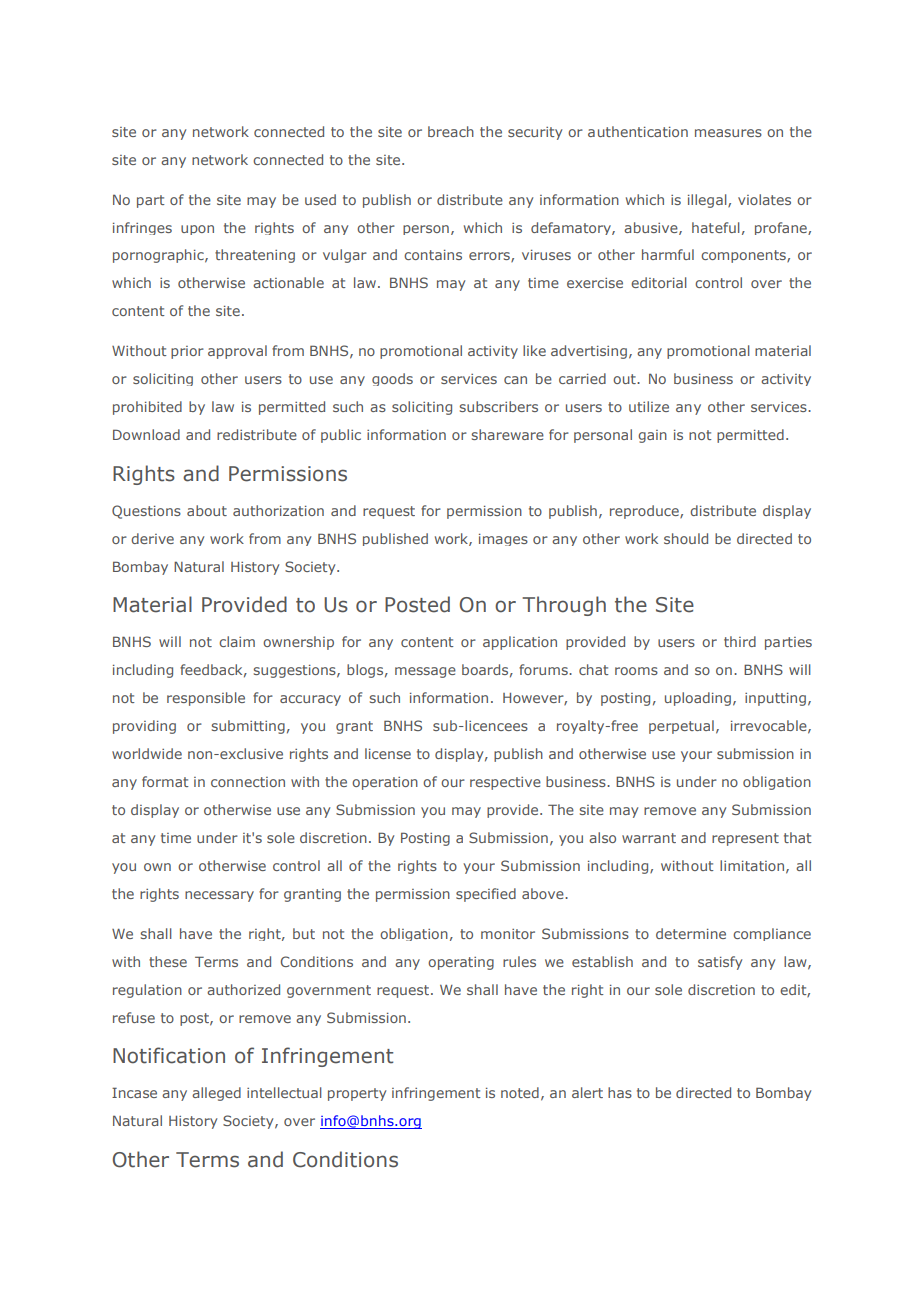  Describe the element at coordinates (728, 133) in the page. I see `measures` at that location.
